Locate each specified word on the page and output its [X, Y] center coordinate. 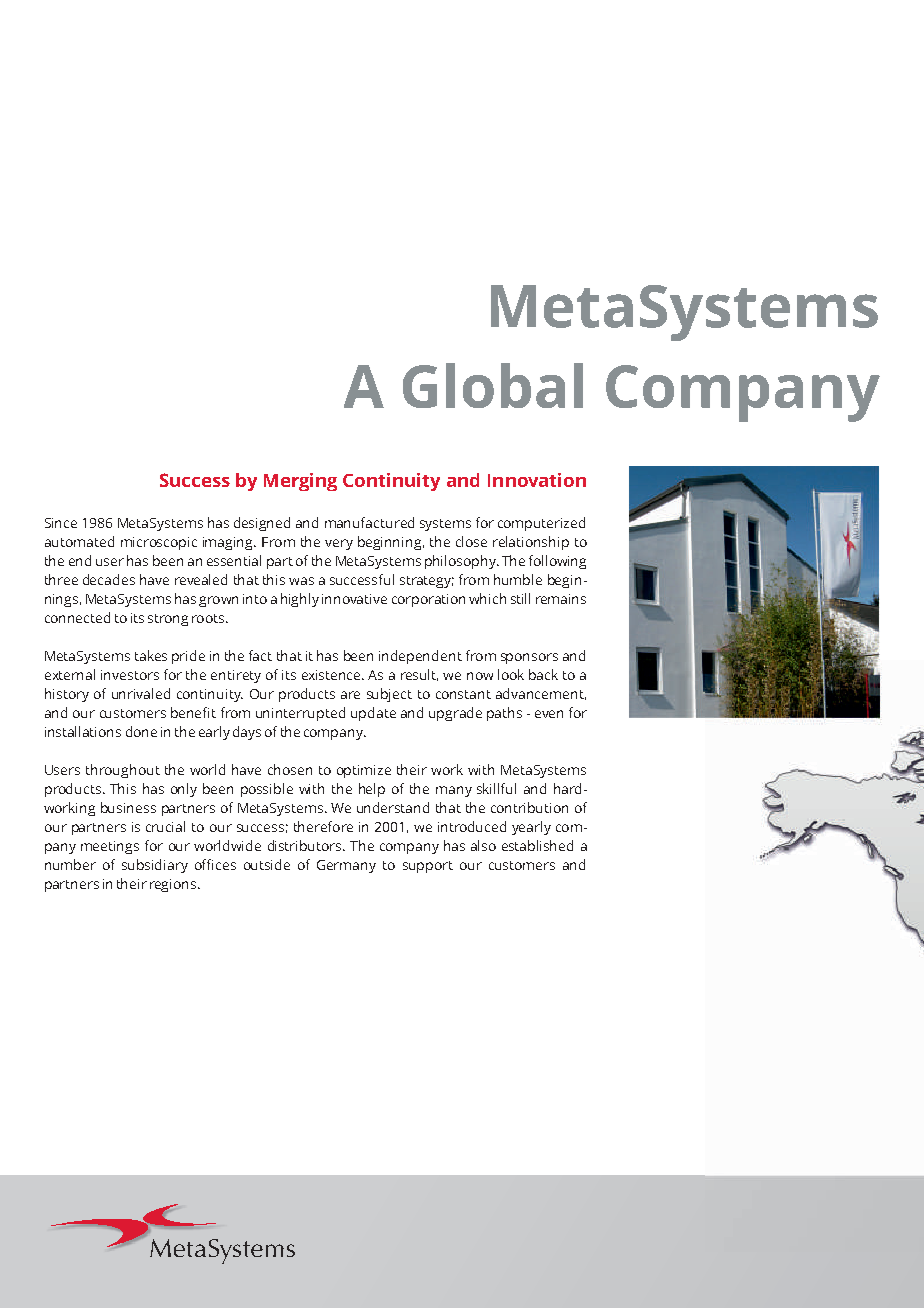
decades [109, 579]
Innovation [537, 480]
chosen [290, 769]
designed [262, 524]
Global [493, 385]
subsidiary [155, 866]
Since [61, 523]
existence [332, 675]
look [511, 674]
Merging [300, 482]
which [487, 598]
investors [130, 675]
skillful [496, 788]
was [301, 581]
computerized [541, 524]
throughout [123, 771]
